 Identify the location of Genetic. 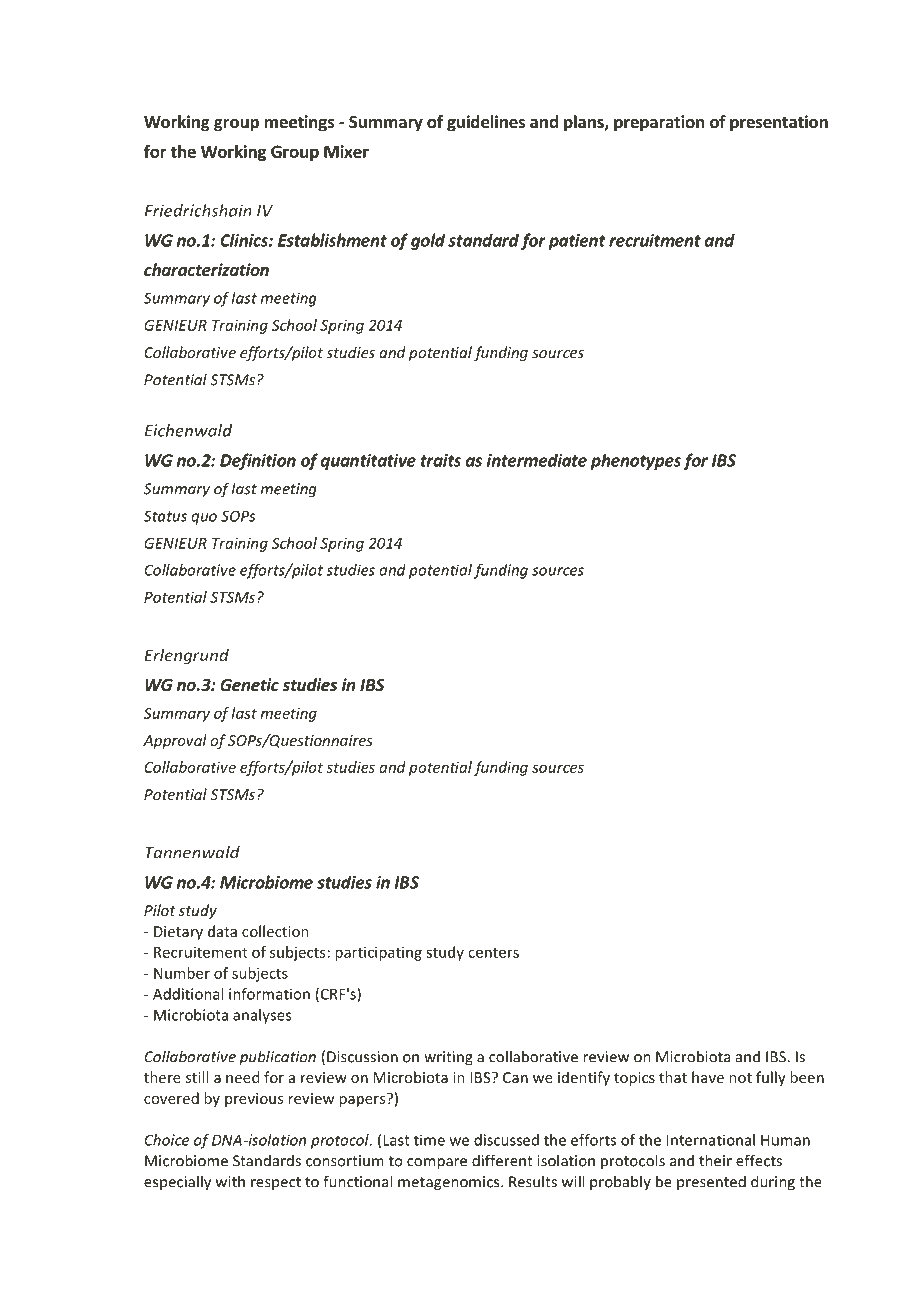
(249, 684).
